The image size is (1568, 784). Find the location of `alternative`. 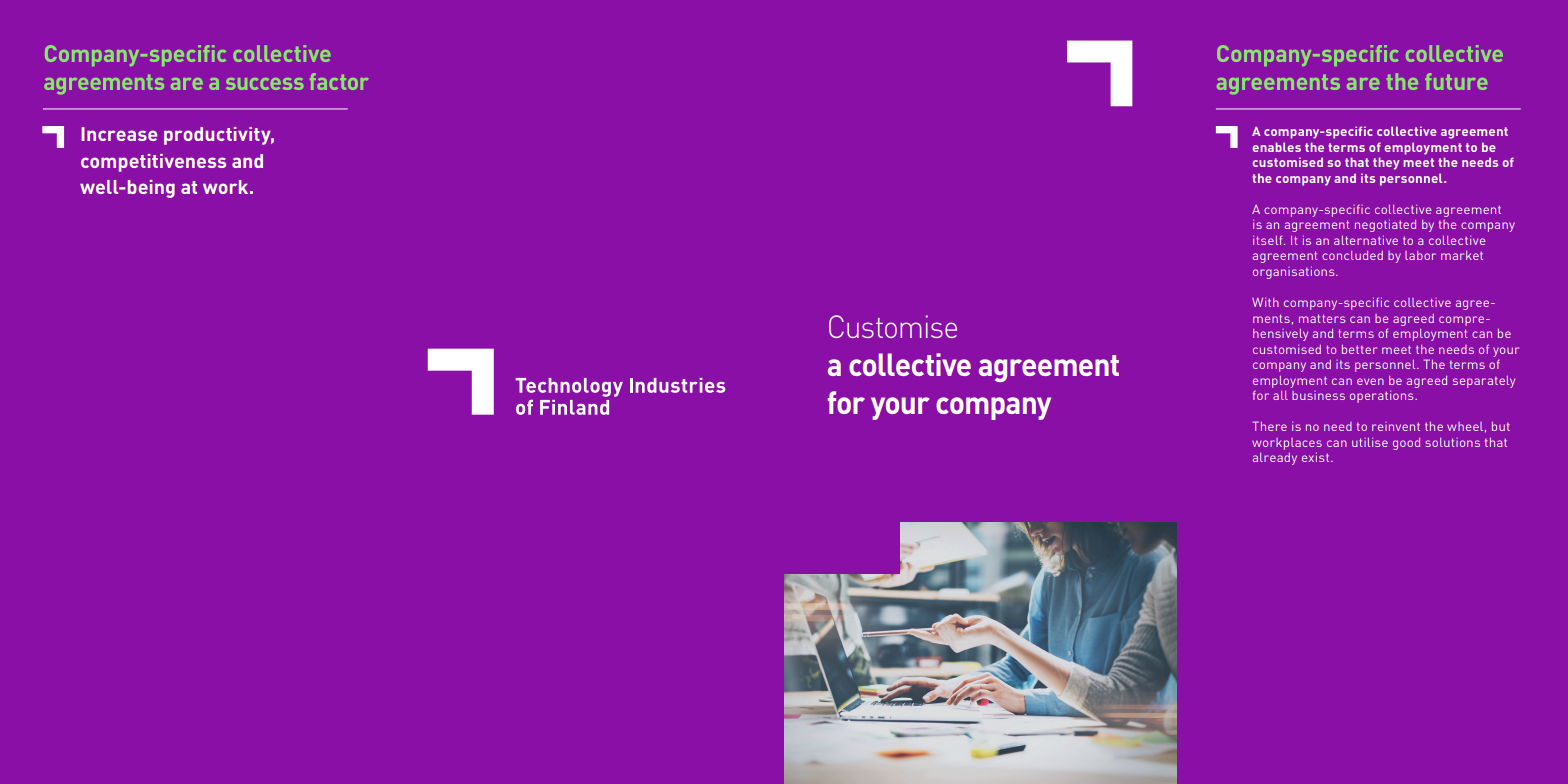

alternative is located at coordinates (1366, 240).
